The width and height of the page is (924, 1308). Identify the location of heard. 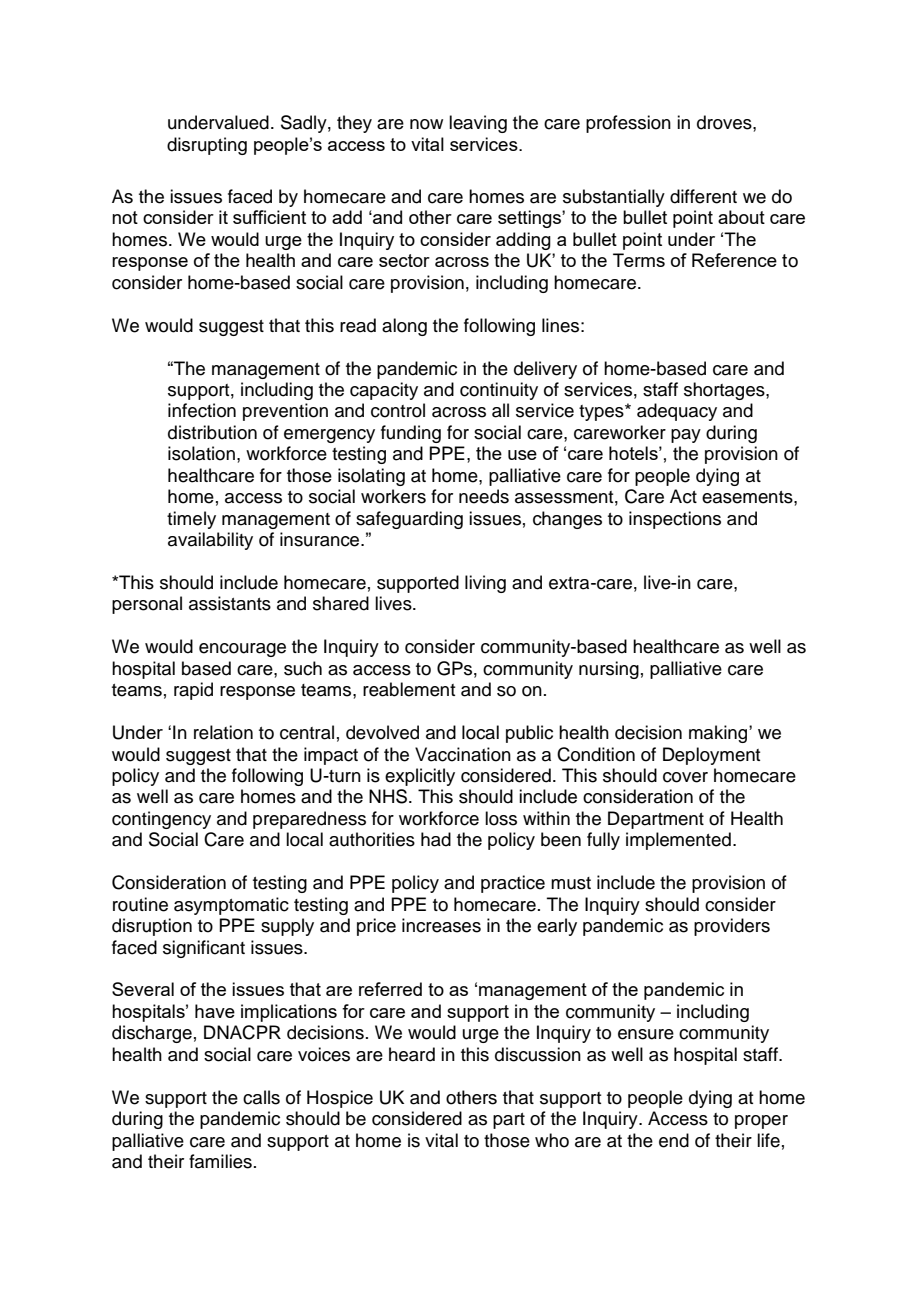
(412, 1054).
